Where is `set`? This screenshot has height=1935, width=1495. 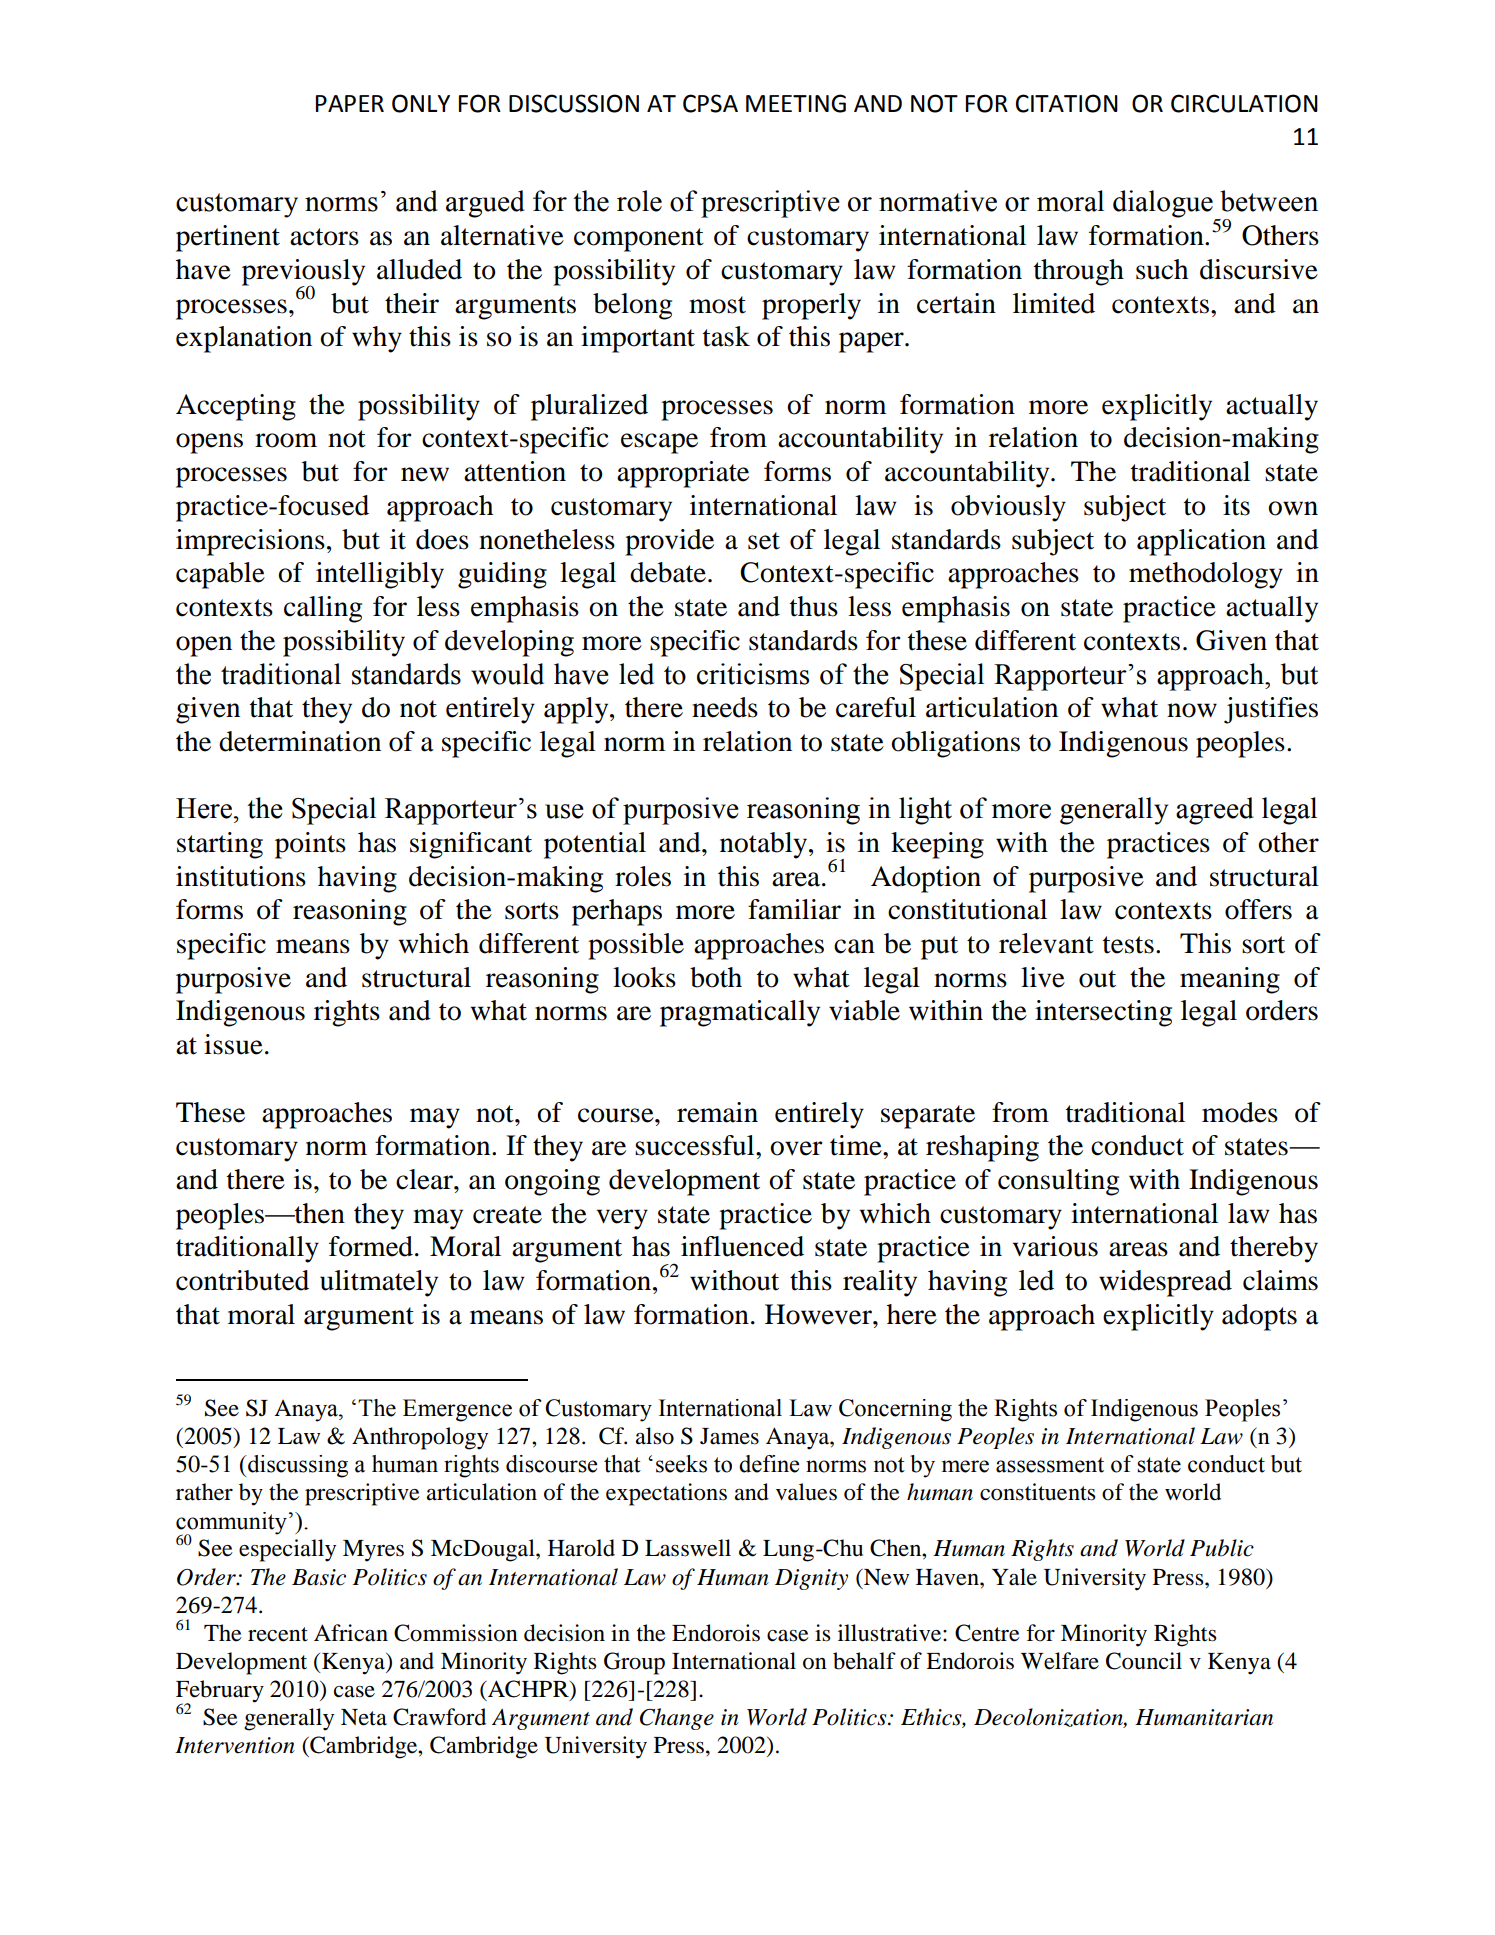
set is located at coordinates (764, 541).
